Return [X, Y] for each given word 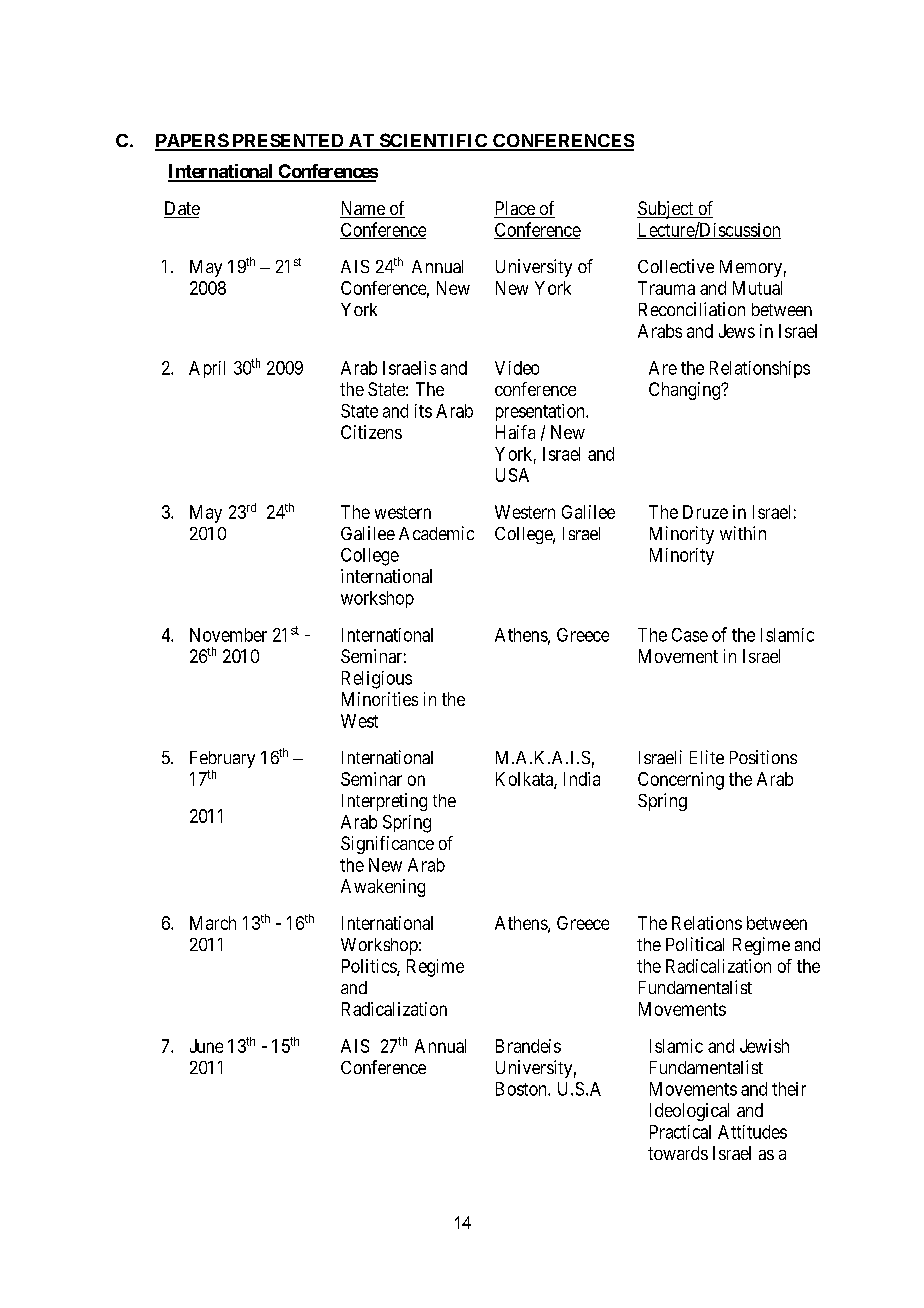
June [206, 1046]
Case [690, 635]
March [213, 923]
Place [515, 209]
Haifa [515, 432]
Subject [666, 210]
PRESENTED [288, 142]
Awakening [383, 888]
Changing [686, 391]
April [207, 369]
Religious [377, 680]
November [228, 635]
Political [695, 944]
